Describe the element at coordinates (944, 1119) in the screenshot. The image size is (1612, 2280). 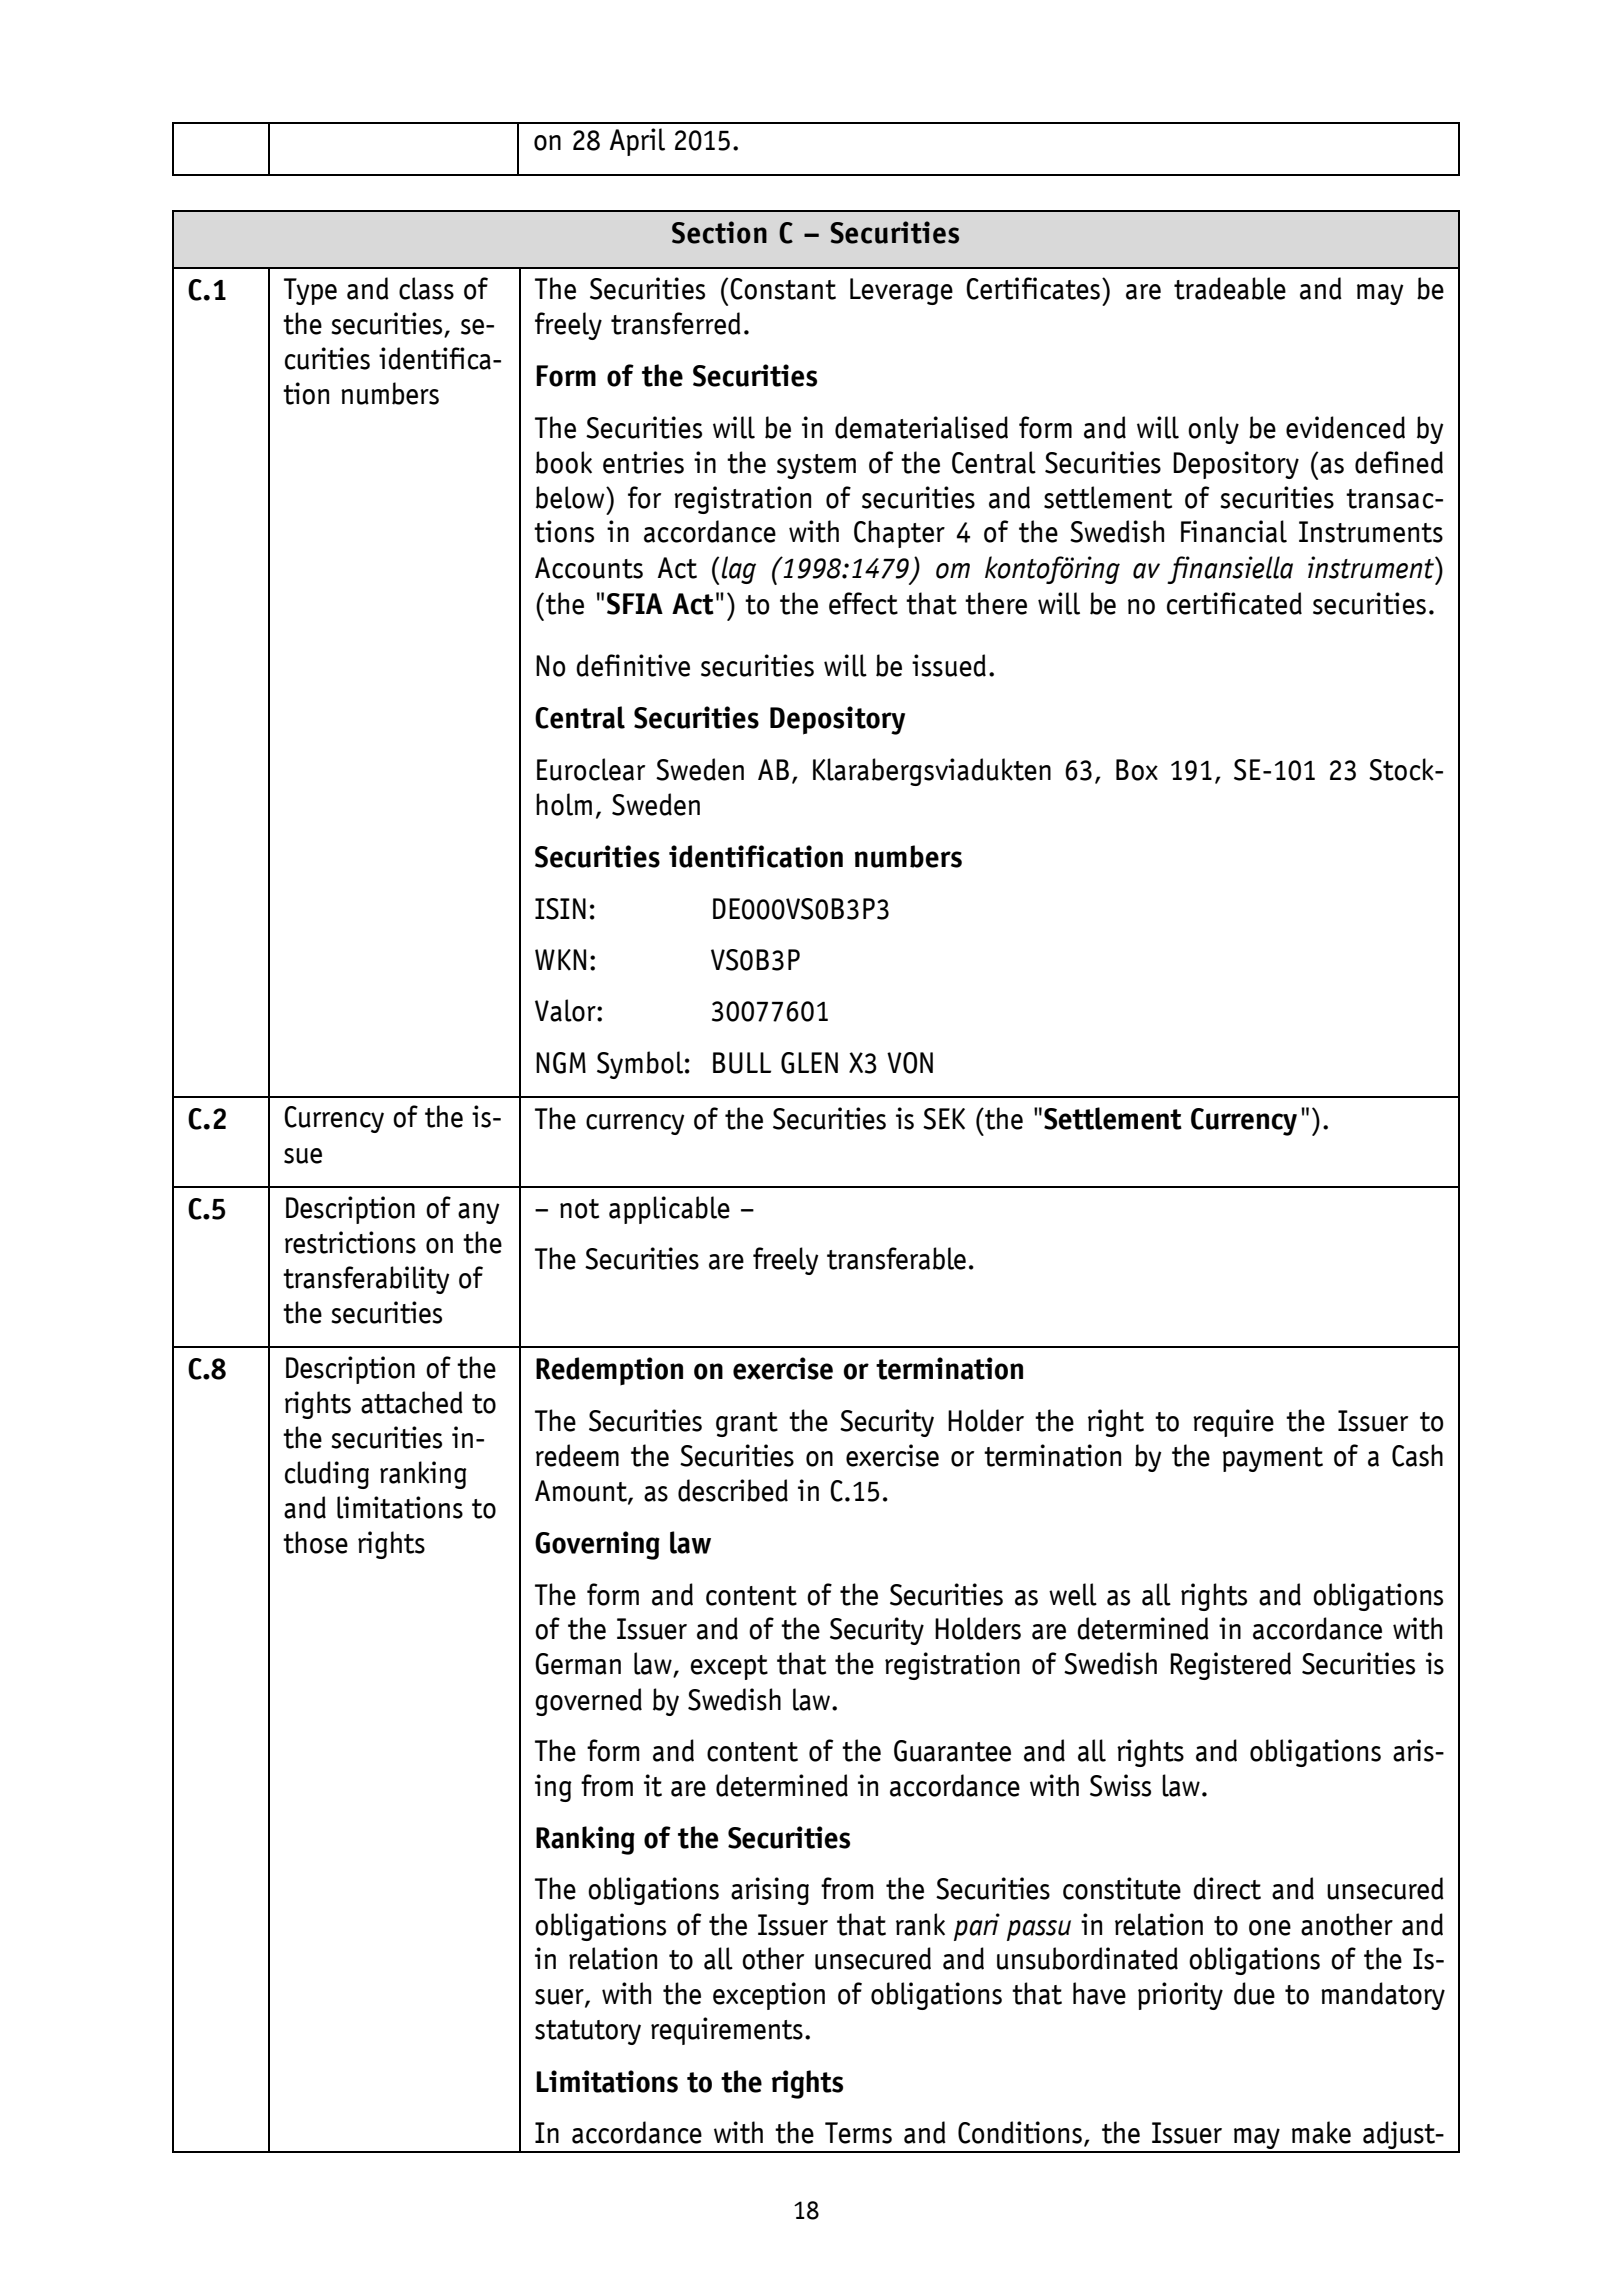
I see `SEK` at that location.
